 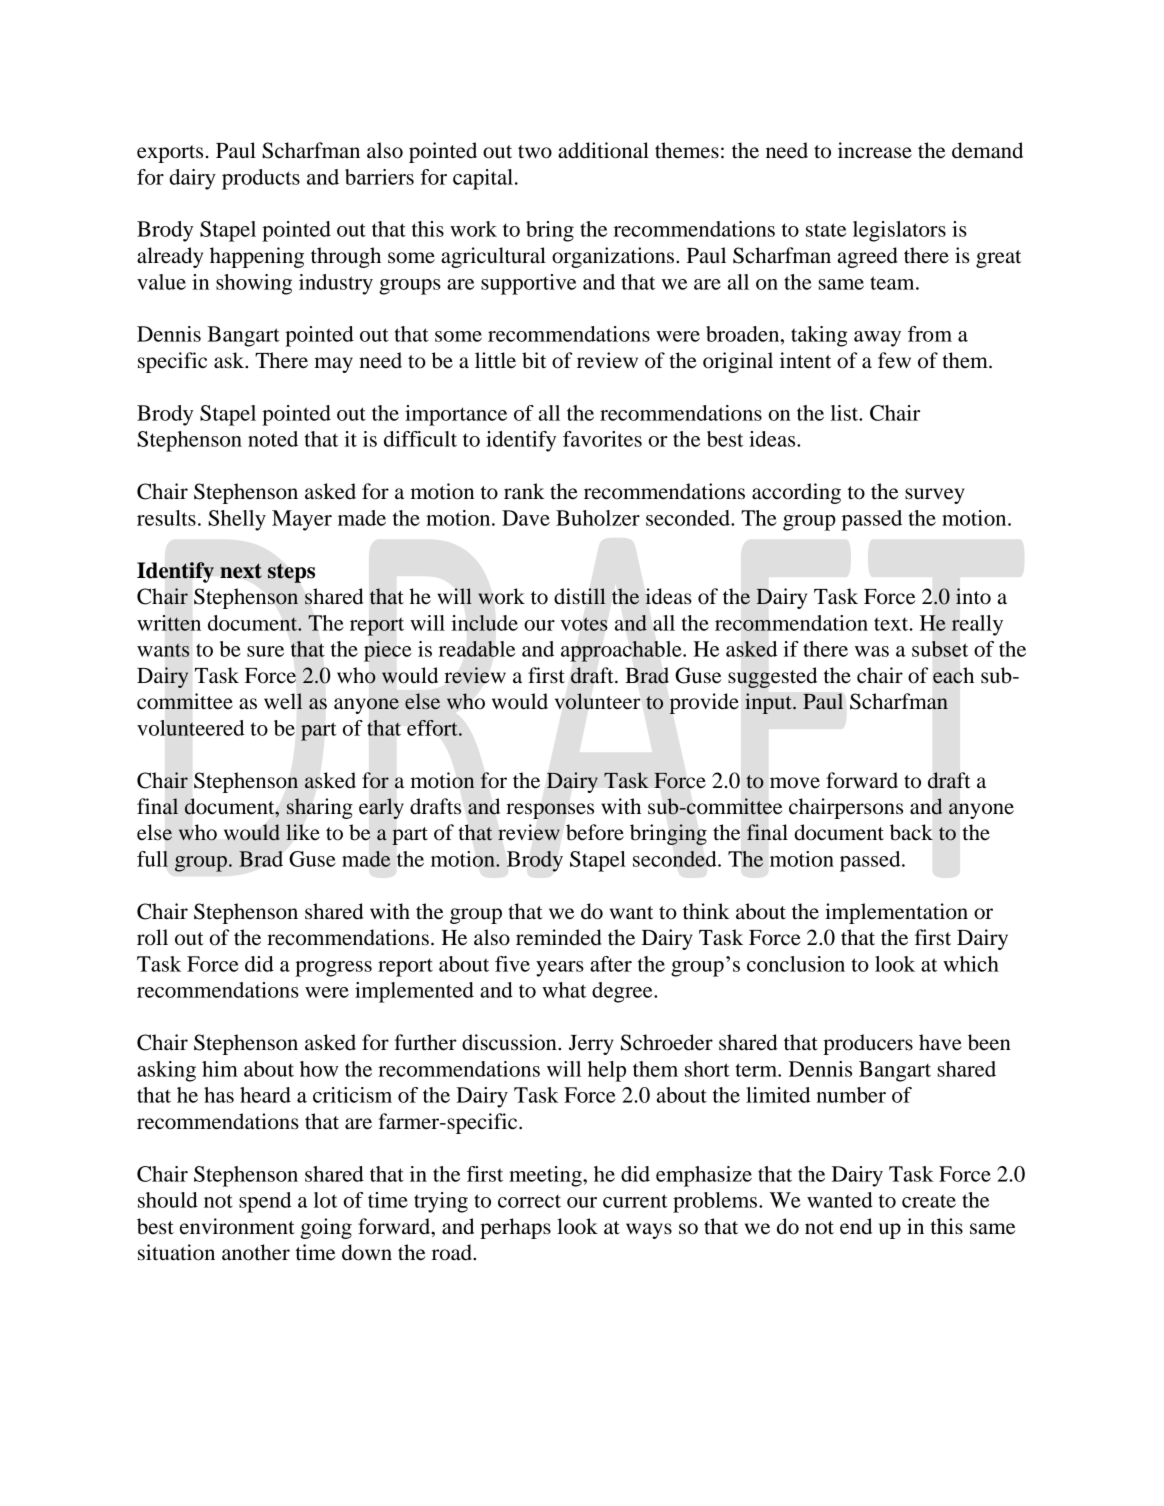 I want to click on approachable, so click(x=622, y=651).
